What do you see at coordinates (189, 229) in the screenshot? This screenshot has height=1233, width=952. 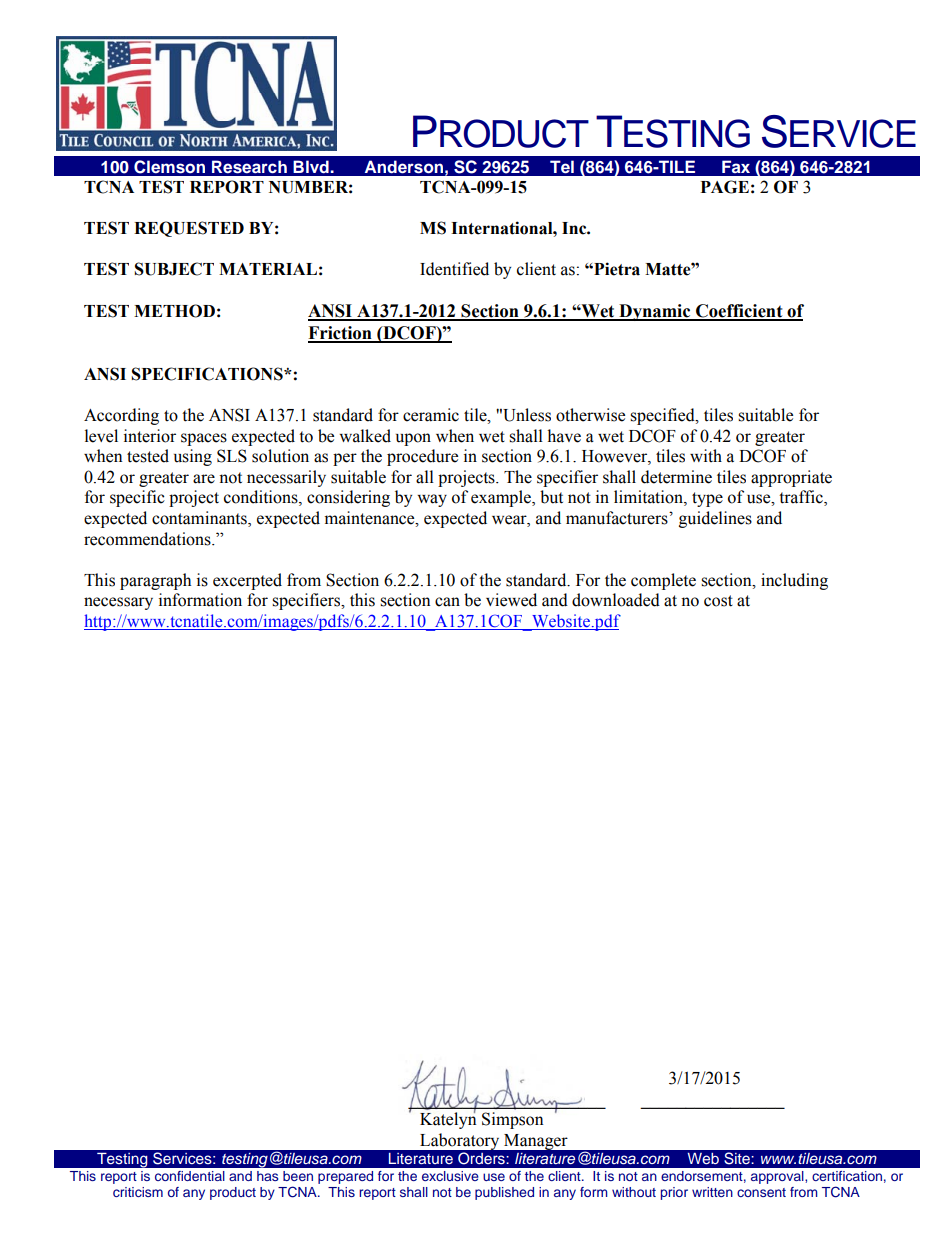 I see `REQUESTED` at bounding box center [189, 229].
